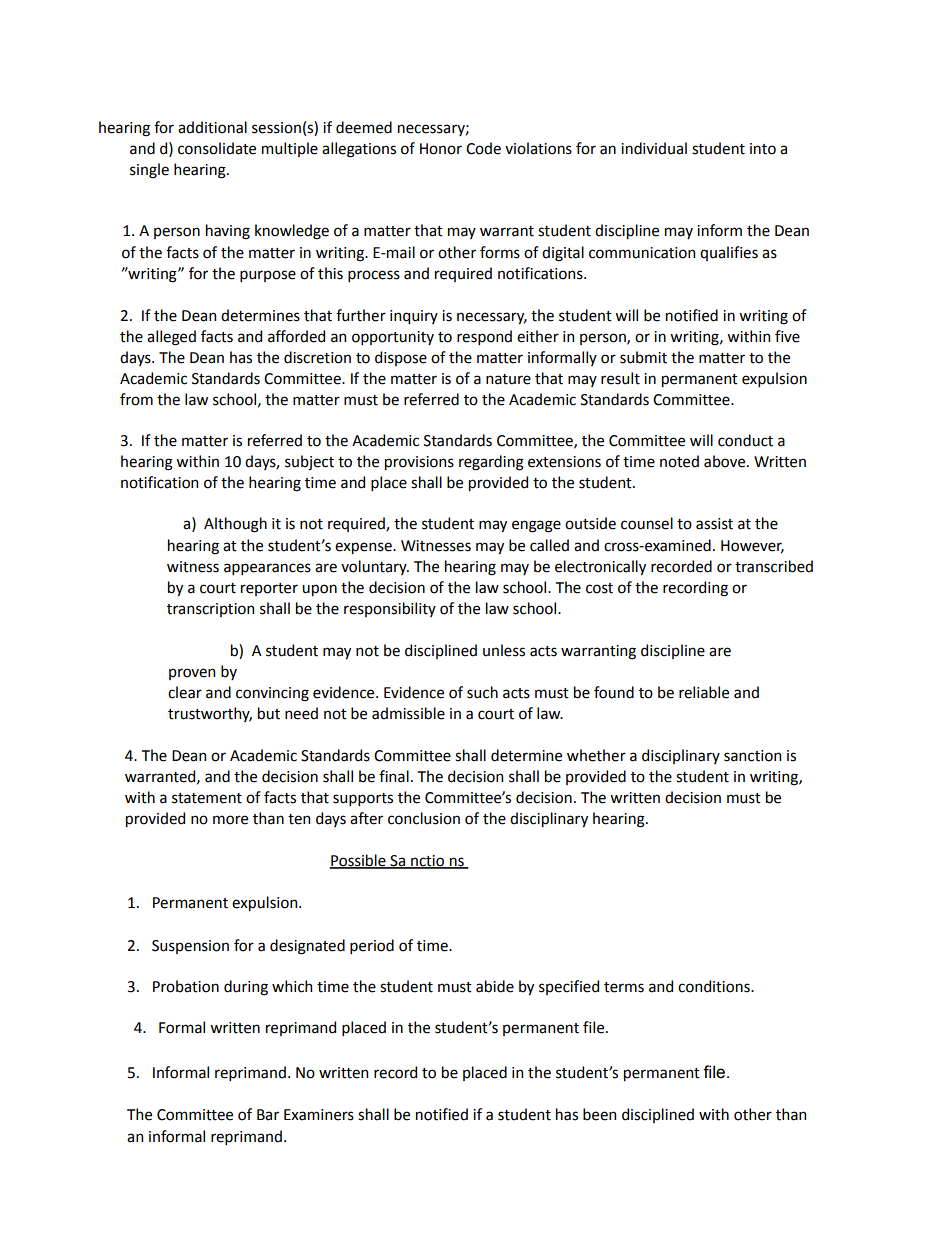 This screenshot has width=952, height=1233. What do you see at coordinates (504, 650) in the screenshot?
I see `unless` at bounding box center [504, 650].
